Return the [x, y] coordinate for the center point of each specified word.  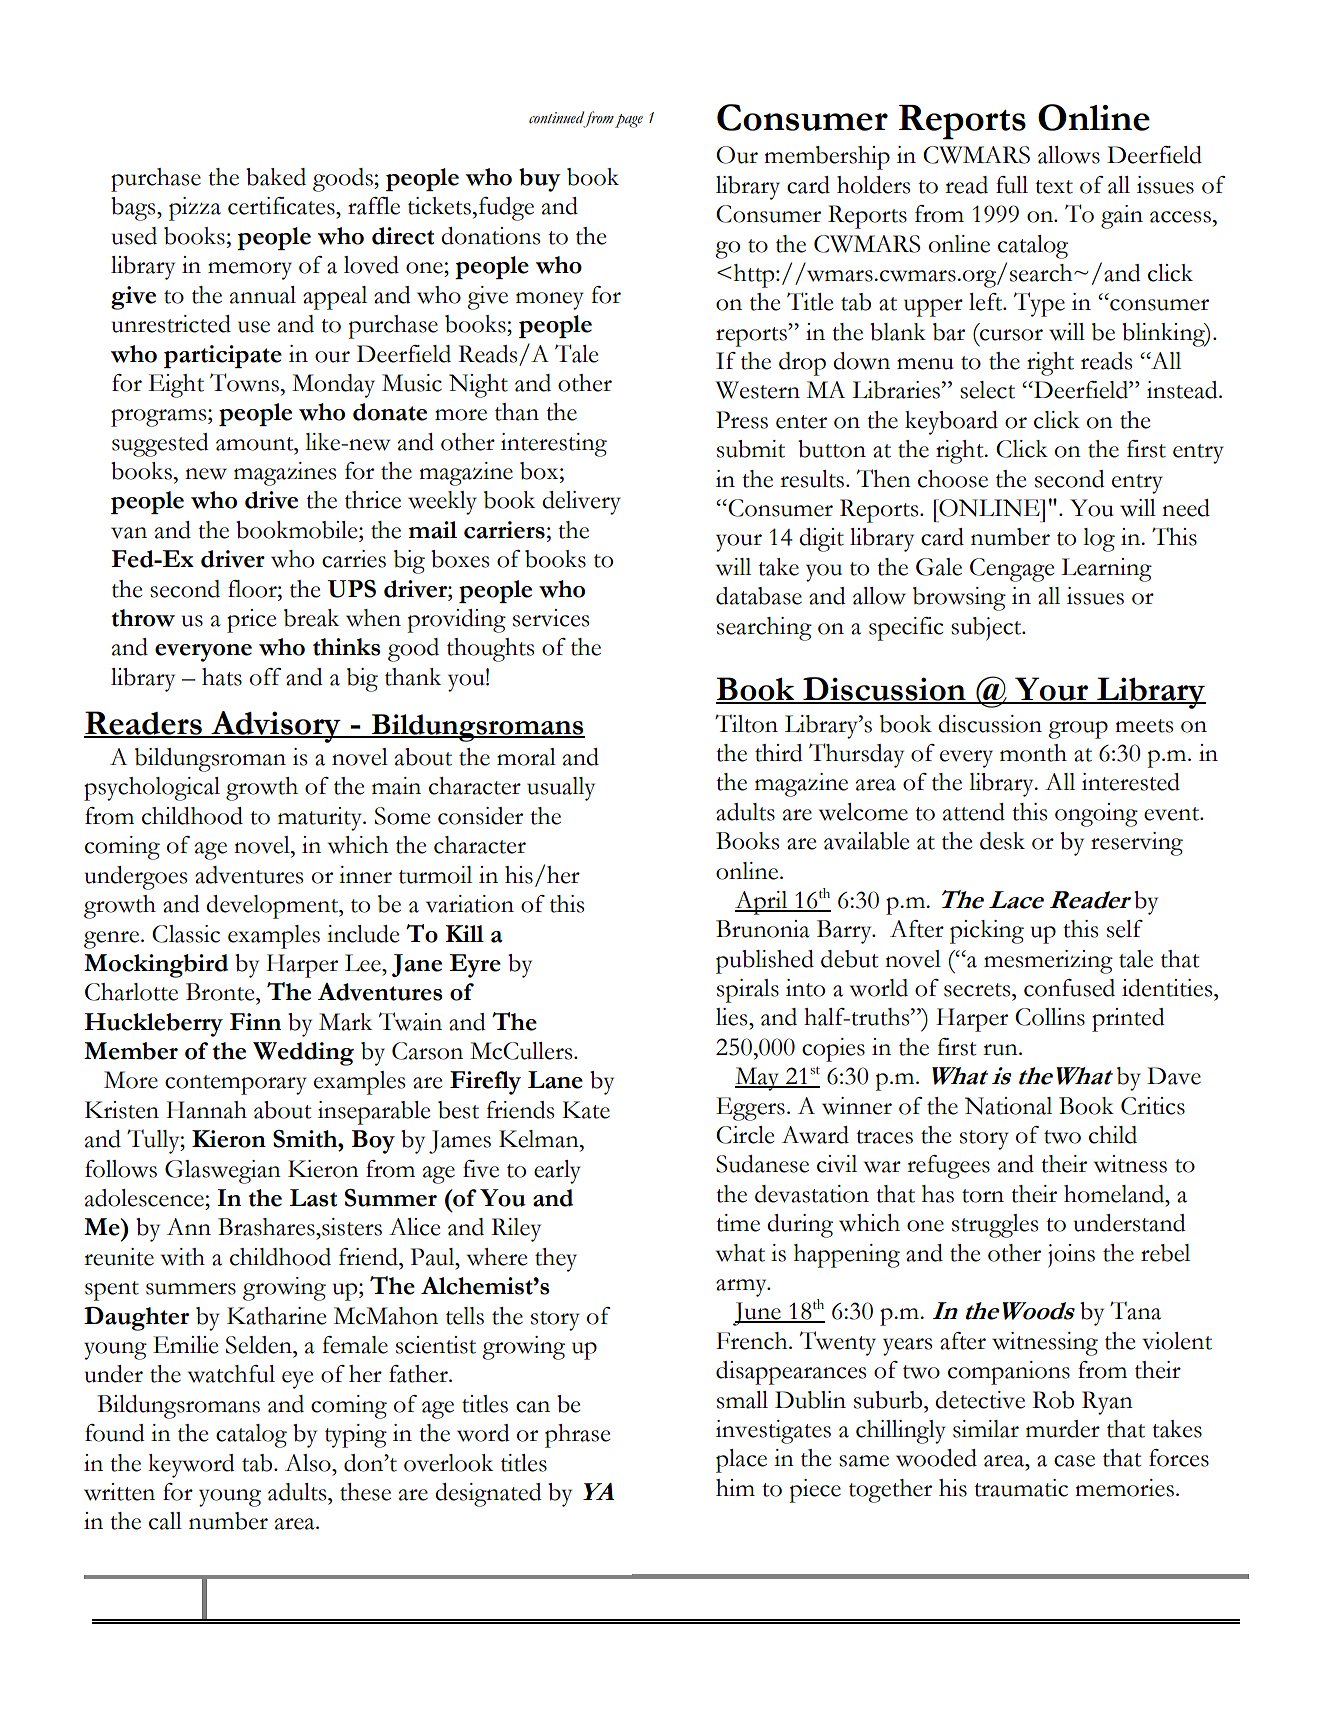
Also [309, 1463]
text [1054, 187]
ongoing [1096, 815]
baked [276, 177]
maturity [321, 819]
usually [561, 789]
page [629, 121]
